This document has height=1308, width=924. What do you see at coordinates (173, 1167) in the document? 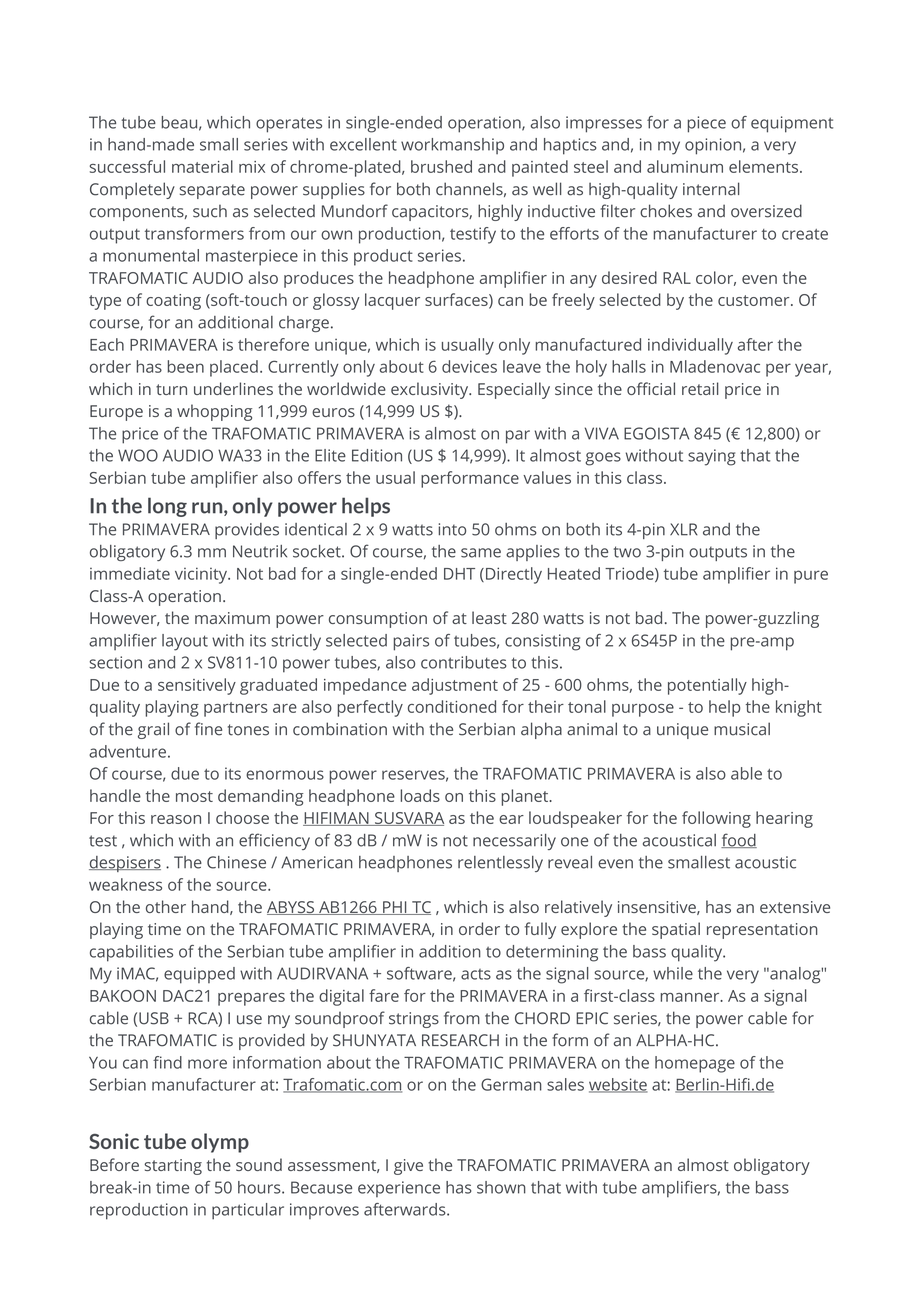
I see `starting` at bounding box center [173, 1167].
